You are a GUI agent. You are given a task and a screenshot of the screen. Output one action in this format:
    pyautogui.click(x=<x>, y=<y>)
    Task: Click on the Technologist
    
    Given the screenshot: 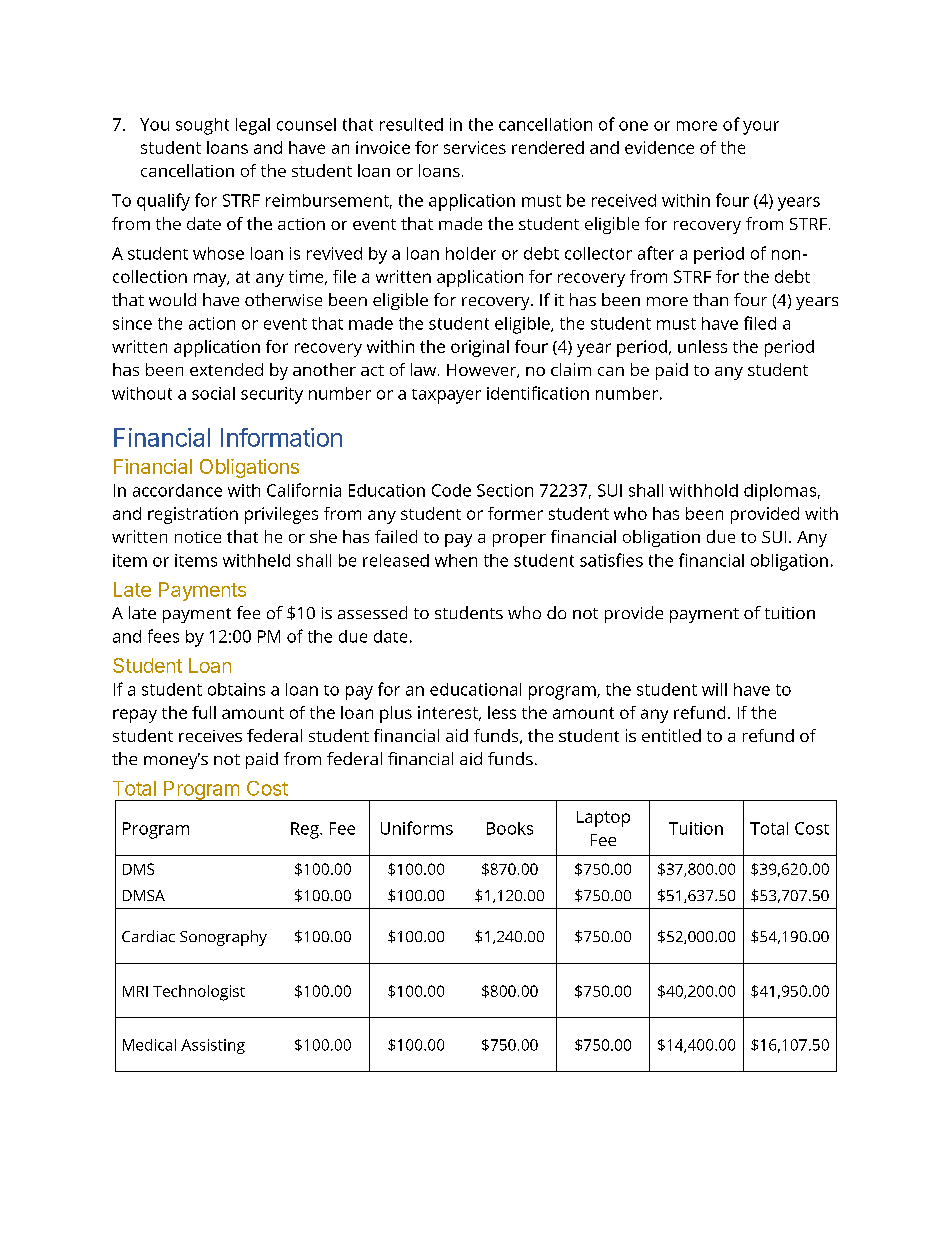 What is the action you would take?
    pyautogui.click(x=199, y=993)
